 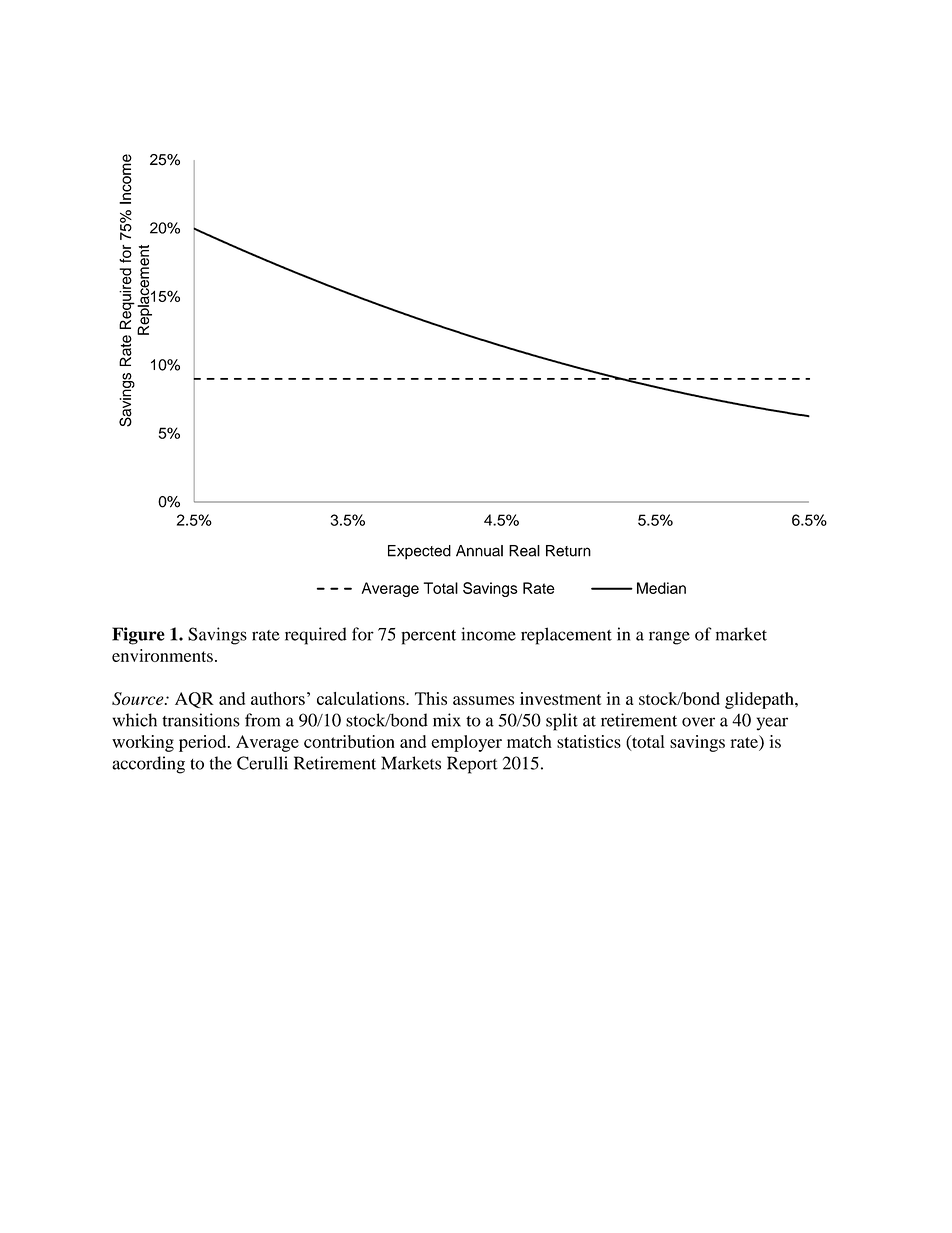 What do you see at coordinates (221, 763) in the screenshot?
I see `the` at bounding box center [221, 763].
